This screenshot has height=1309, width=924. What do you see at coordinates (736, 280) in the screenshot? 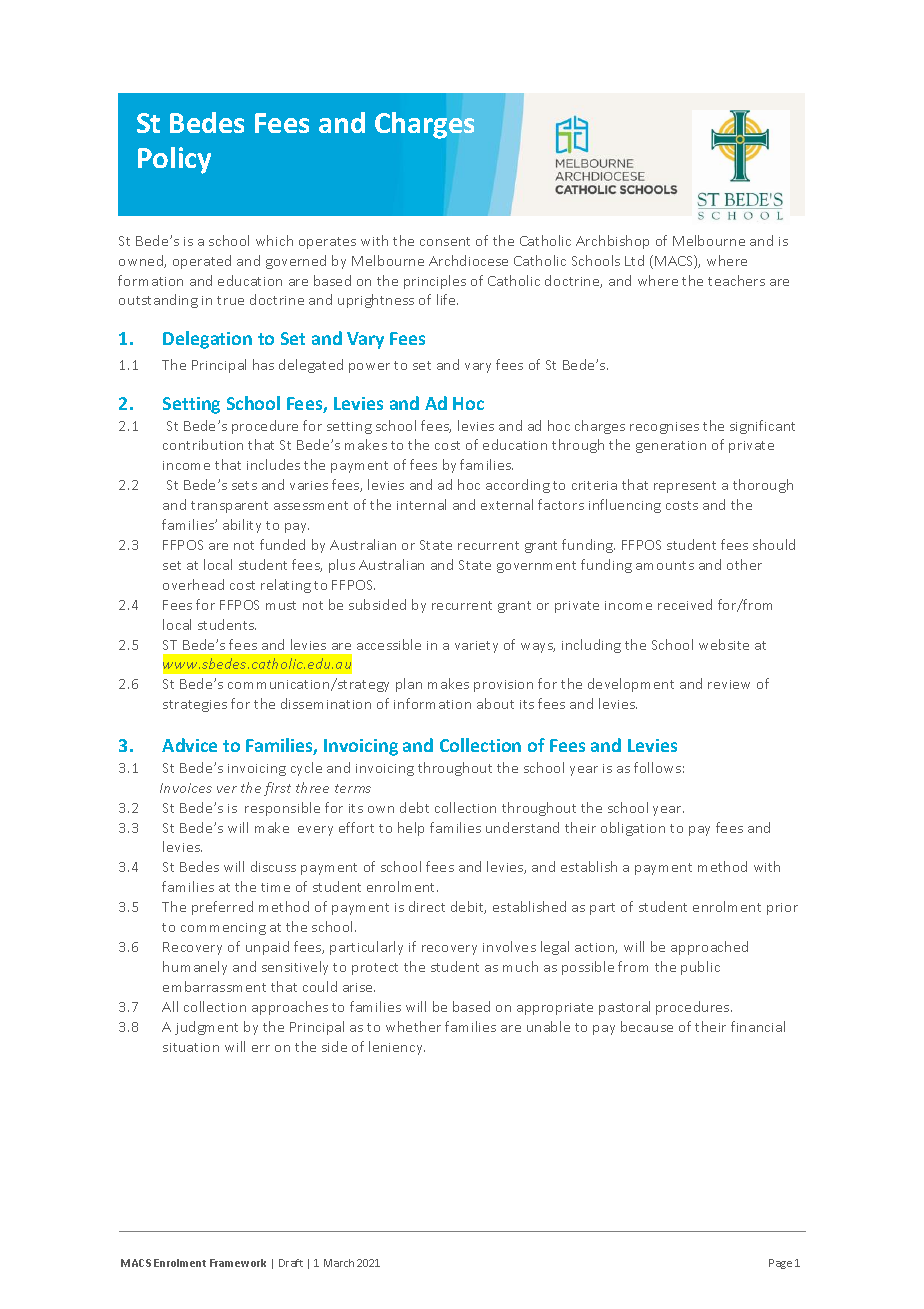
I see `teachers` at bounding box center [736, 280].
